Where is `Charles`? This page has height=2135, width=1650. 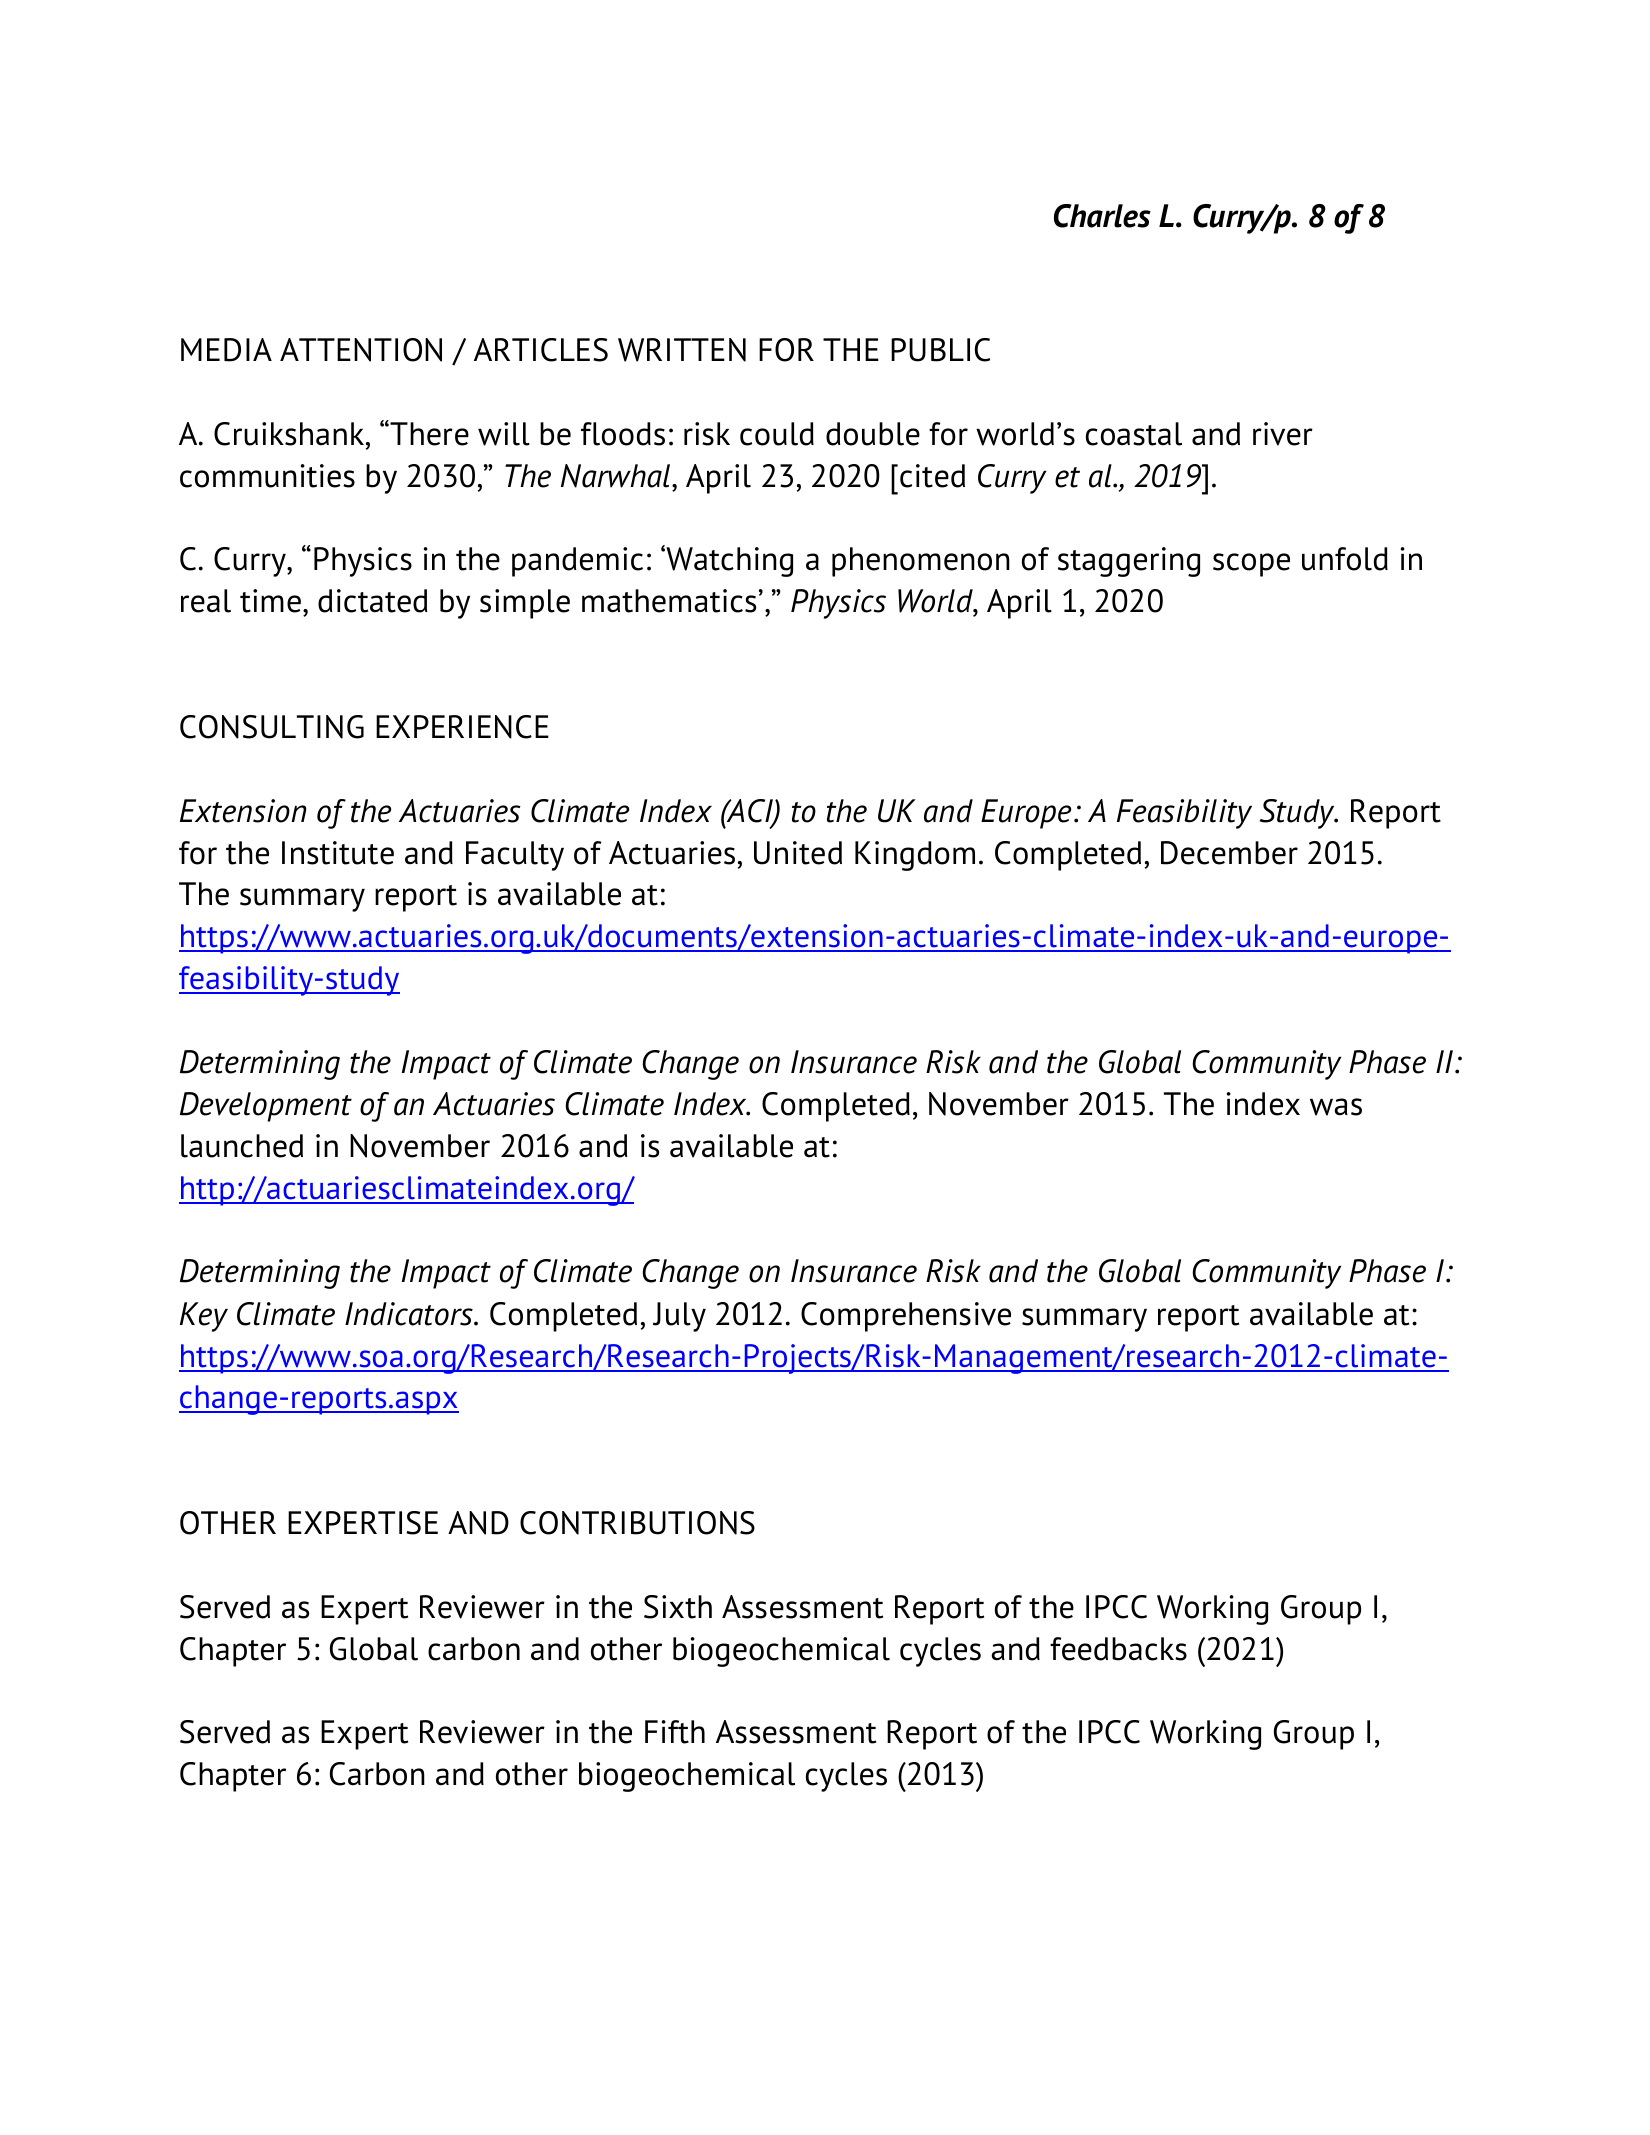
Charles is located at coordinates (1102, 216).
